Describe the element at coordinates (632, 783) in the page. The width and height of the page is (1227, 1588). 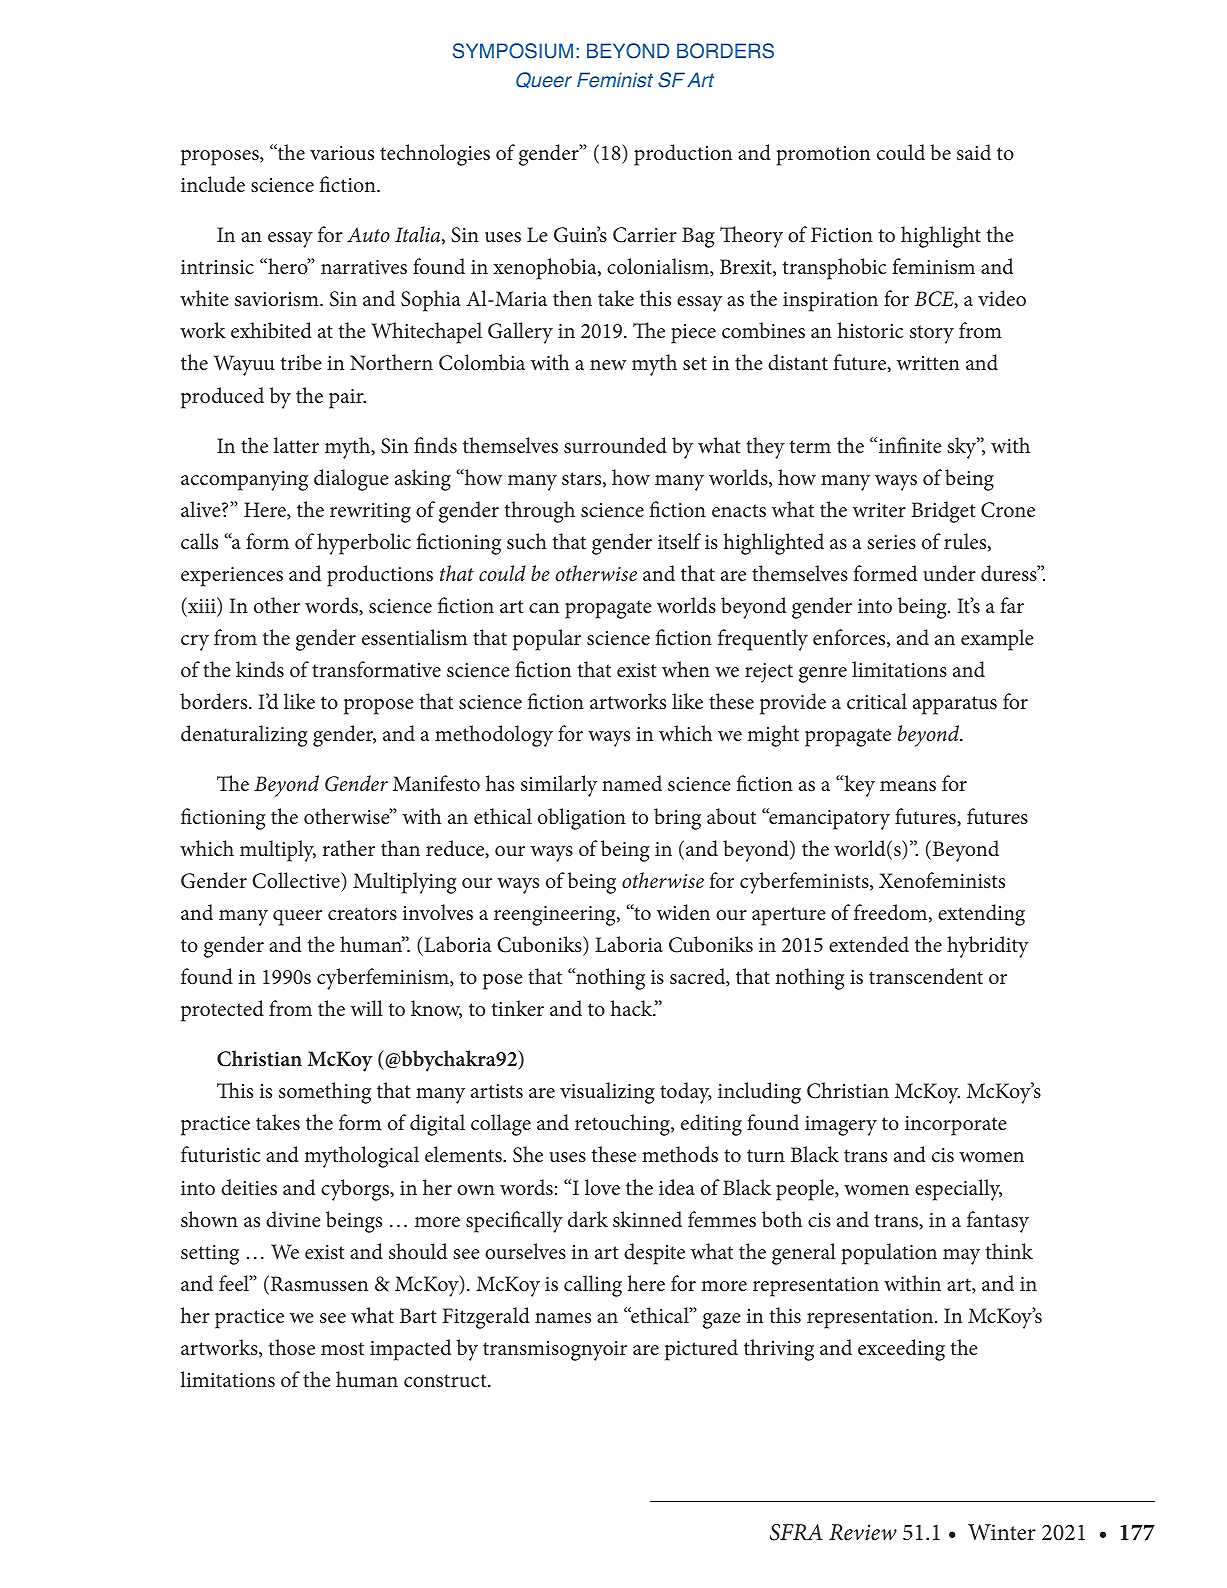
I see `named` at that location.
